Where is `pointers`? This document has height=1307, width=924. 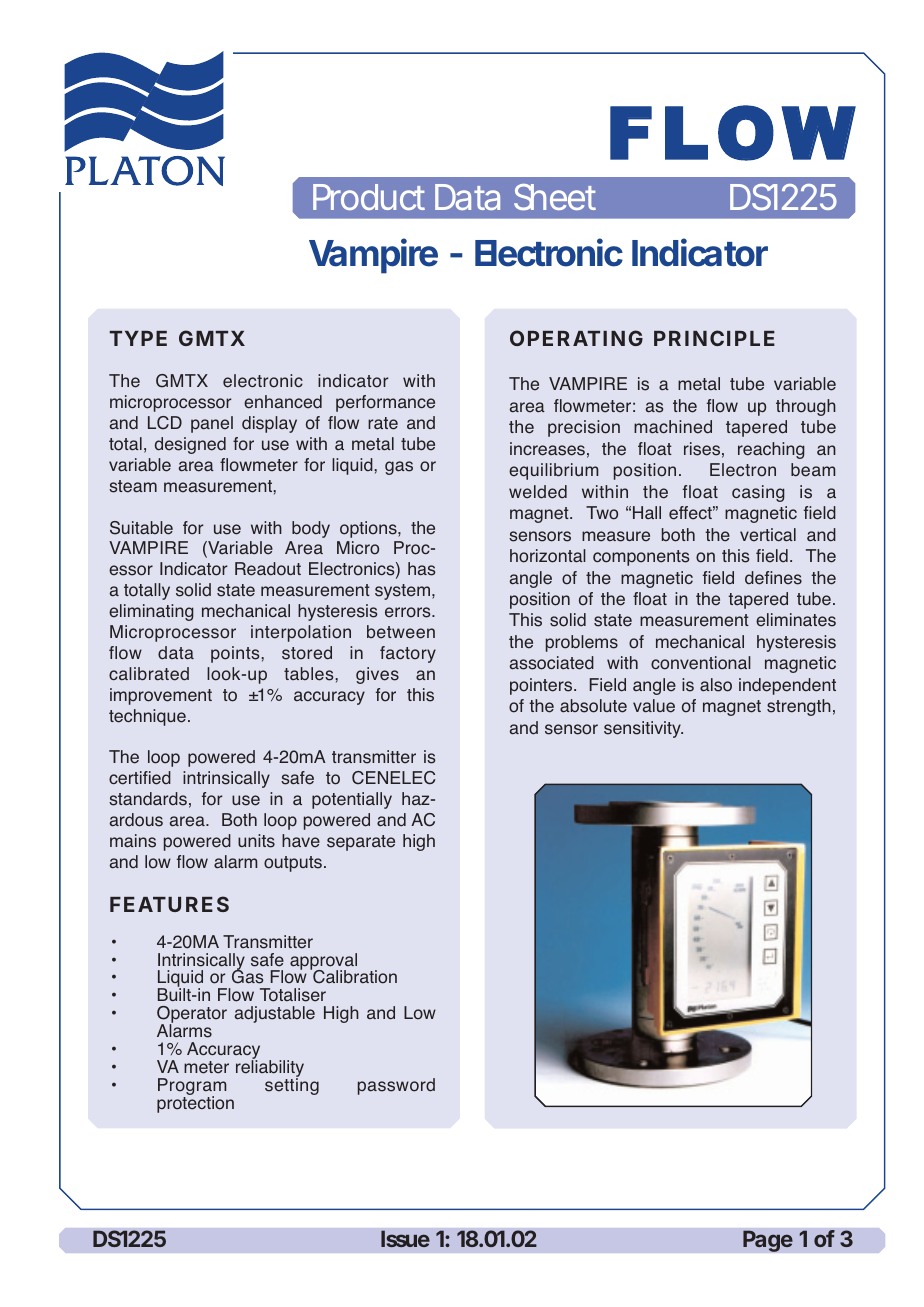
pointers is located at coordinates (542, 686).
